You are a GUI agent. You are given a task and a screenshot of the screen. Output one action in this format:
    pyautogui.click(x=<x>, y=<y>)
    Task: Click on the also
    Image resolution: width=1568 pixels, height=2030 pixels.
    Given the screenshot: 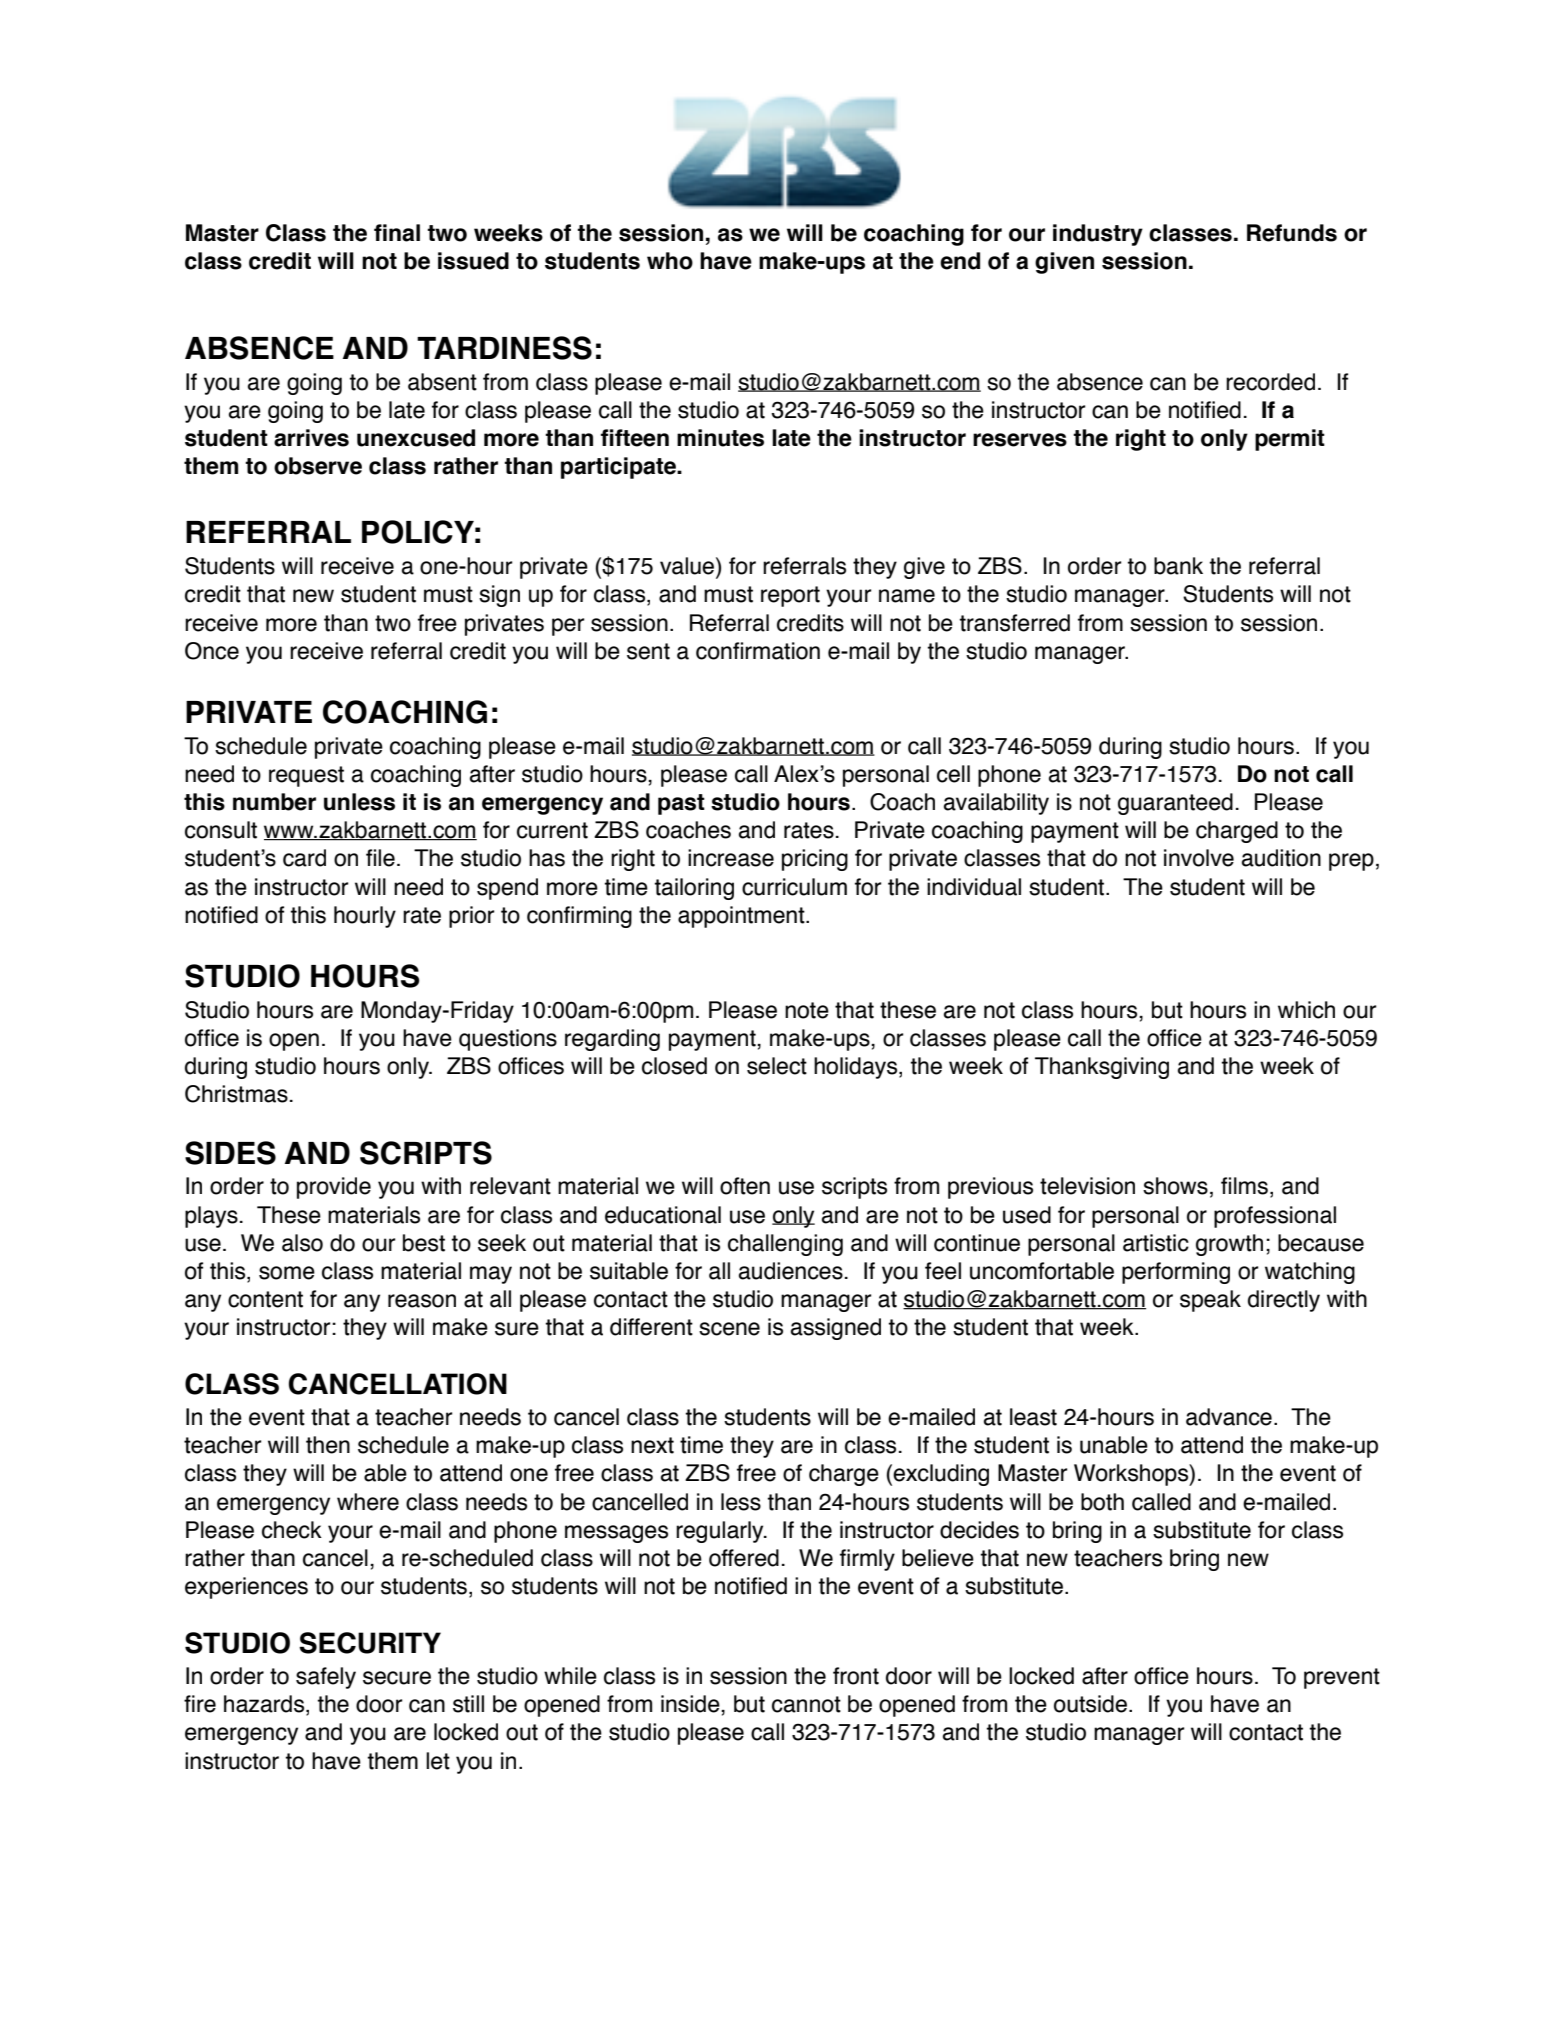 What is the action you would take?
    pyautogui.click(x=302, y=1243)
